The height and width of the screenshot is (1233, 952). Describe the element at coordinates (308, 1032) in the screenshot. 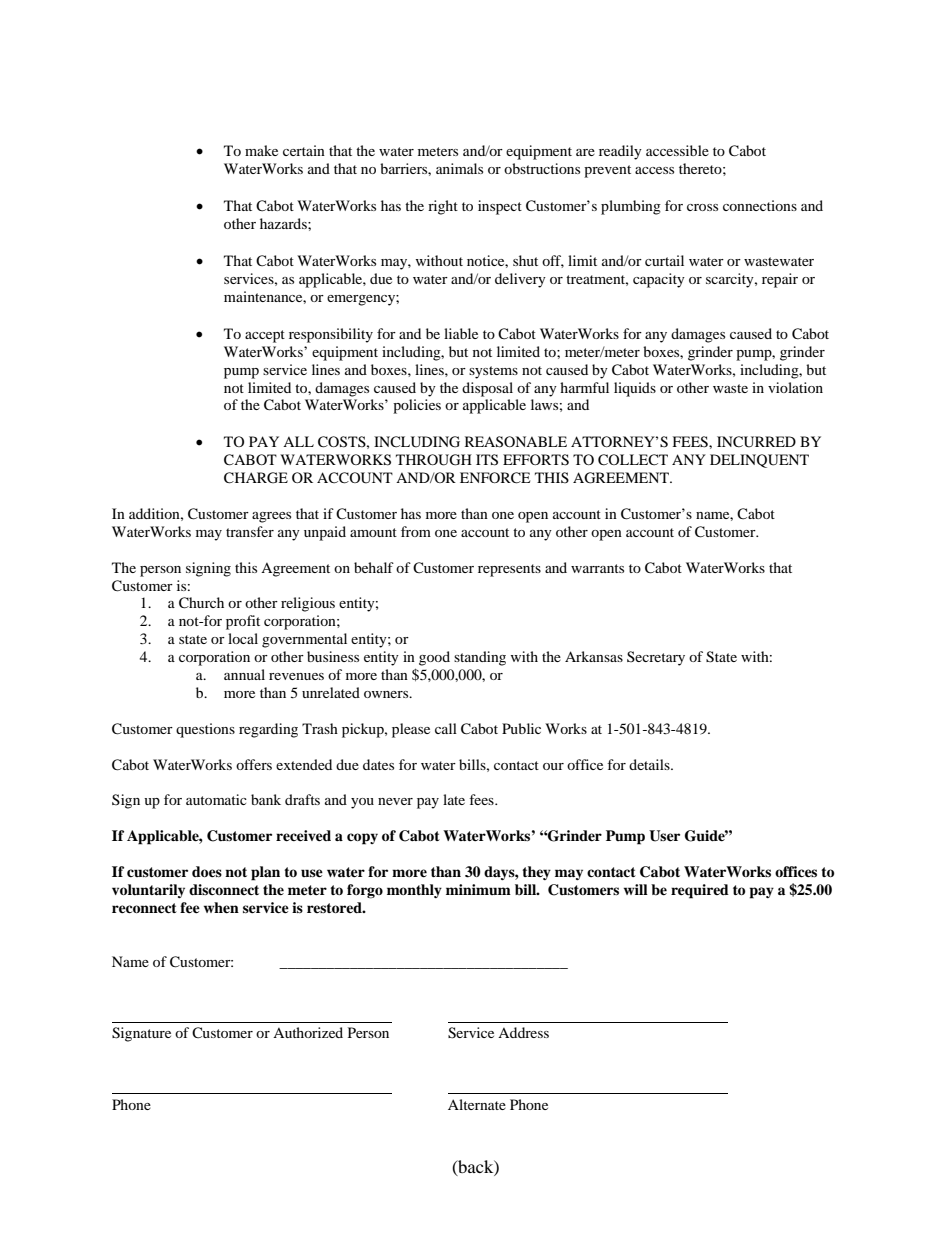

I see `Authorized` at that location.
